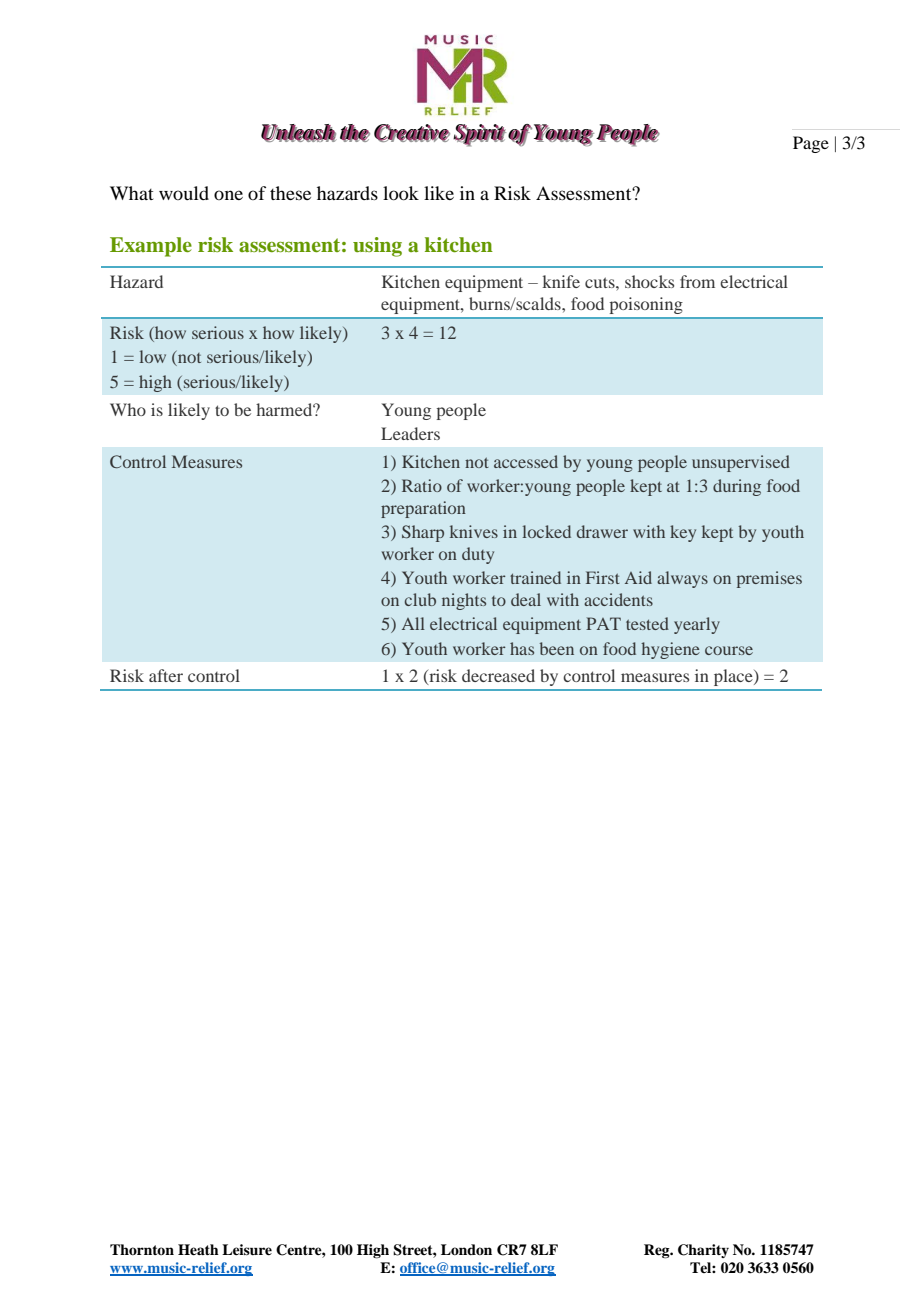  I want to click on course, so click(729, 650).
